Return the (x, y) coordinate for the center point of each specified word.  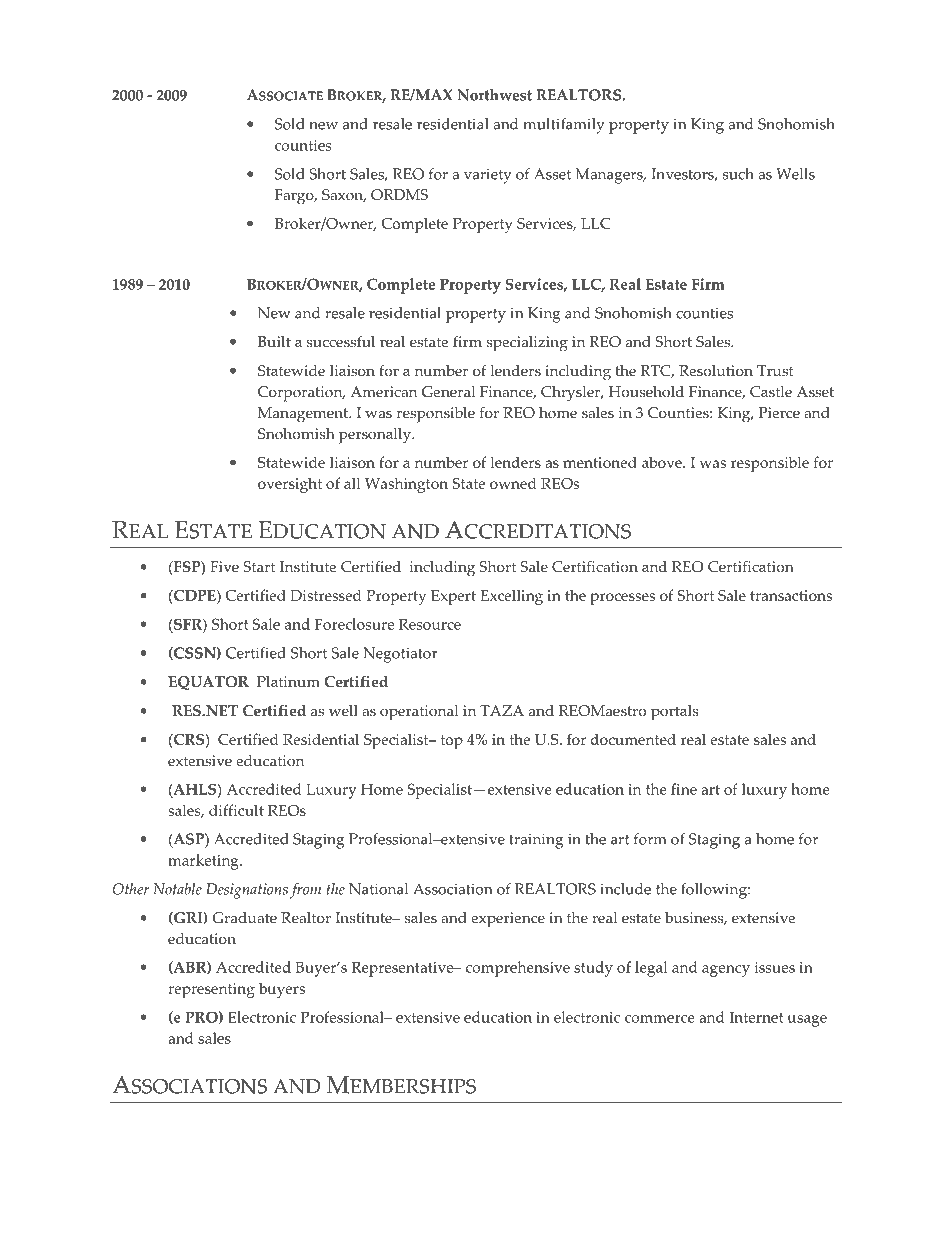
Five (224, 567)
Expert (453, 597)
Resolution (716, 371)
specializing (527, 344)
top (452, 742)
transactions (791, 595)
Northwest (494, 95)
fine (684, 789)
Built (274, 342)
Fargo (295, 197)
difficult (236, 810)
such (738, 174)
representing (211, 990)
